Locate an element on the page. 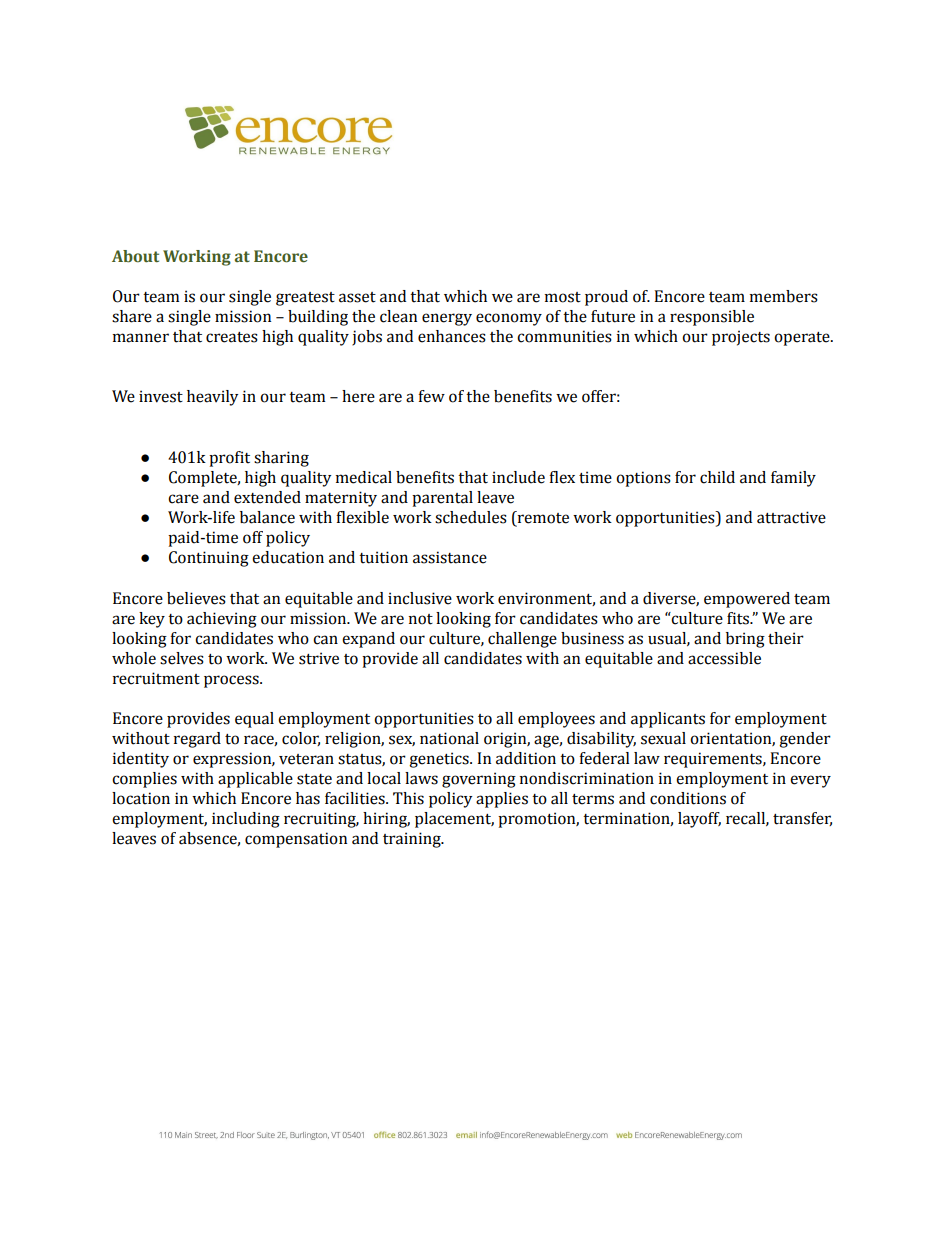 This image has width=952, height=1233. About is located at coordinates (135, 256).
